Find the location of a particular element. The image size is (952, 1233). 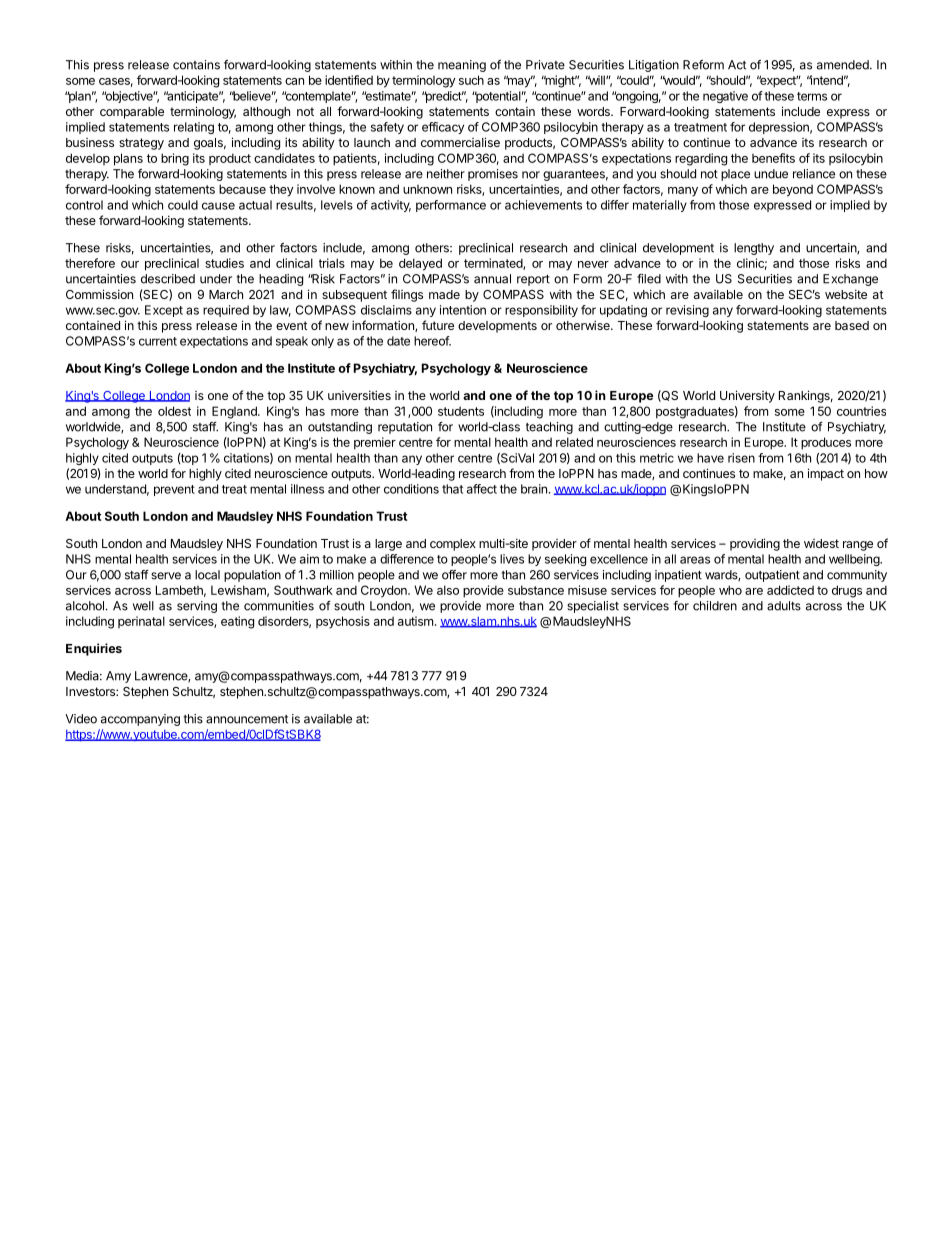

such is located at coordinates (471, 80).
